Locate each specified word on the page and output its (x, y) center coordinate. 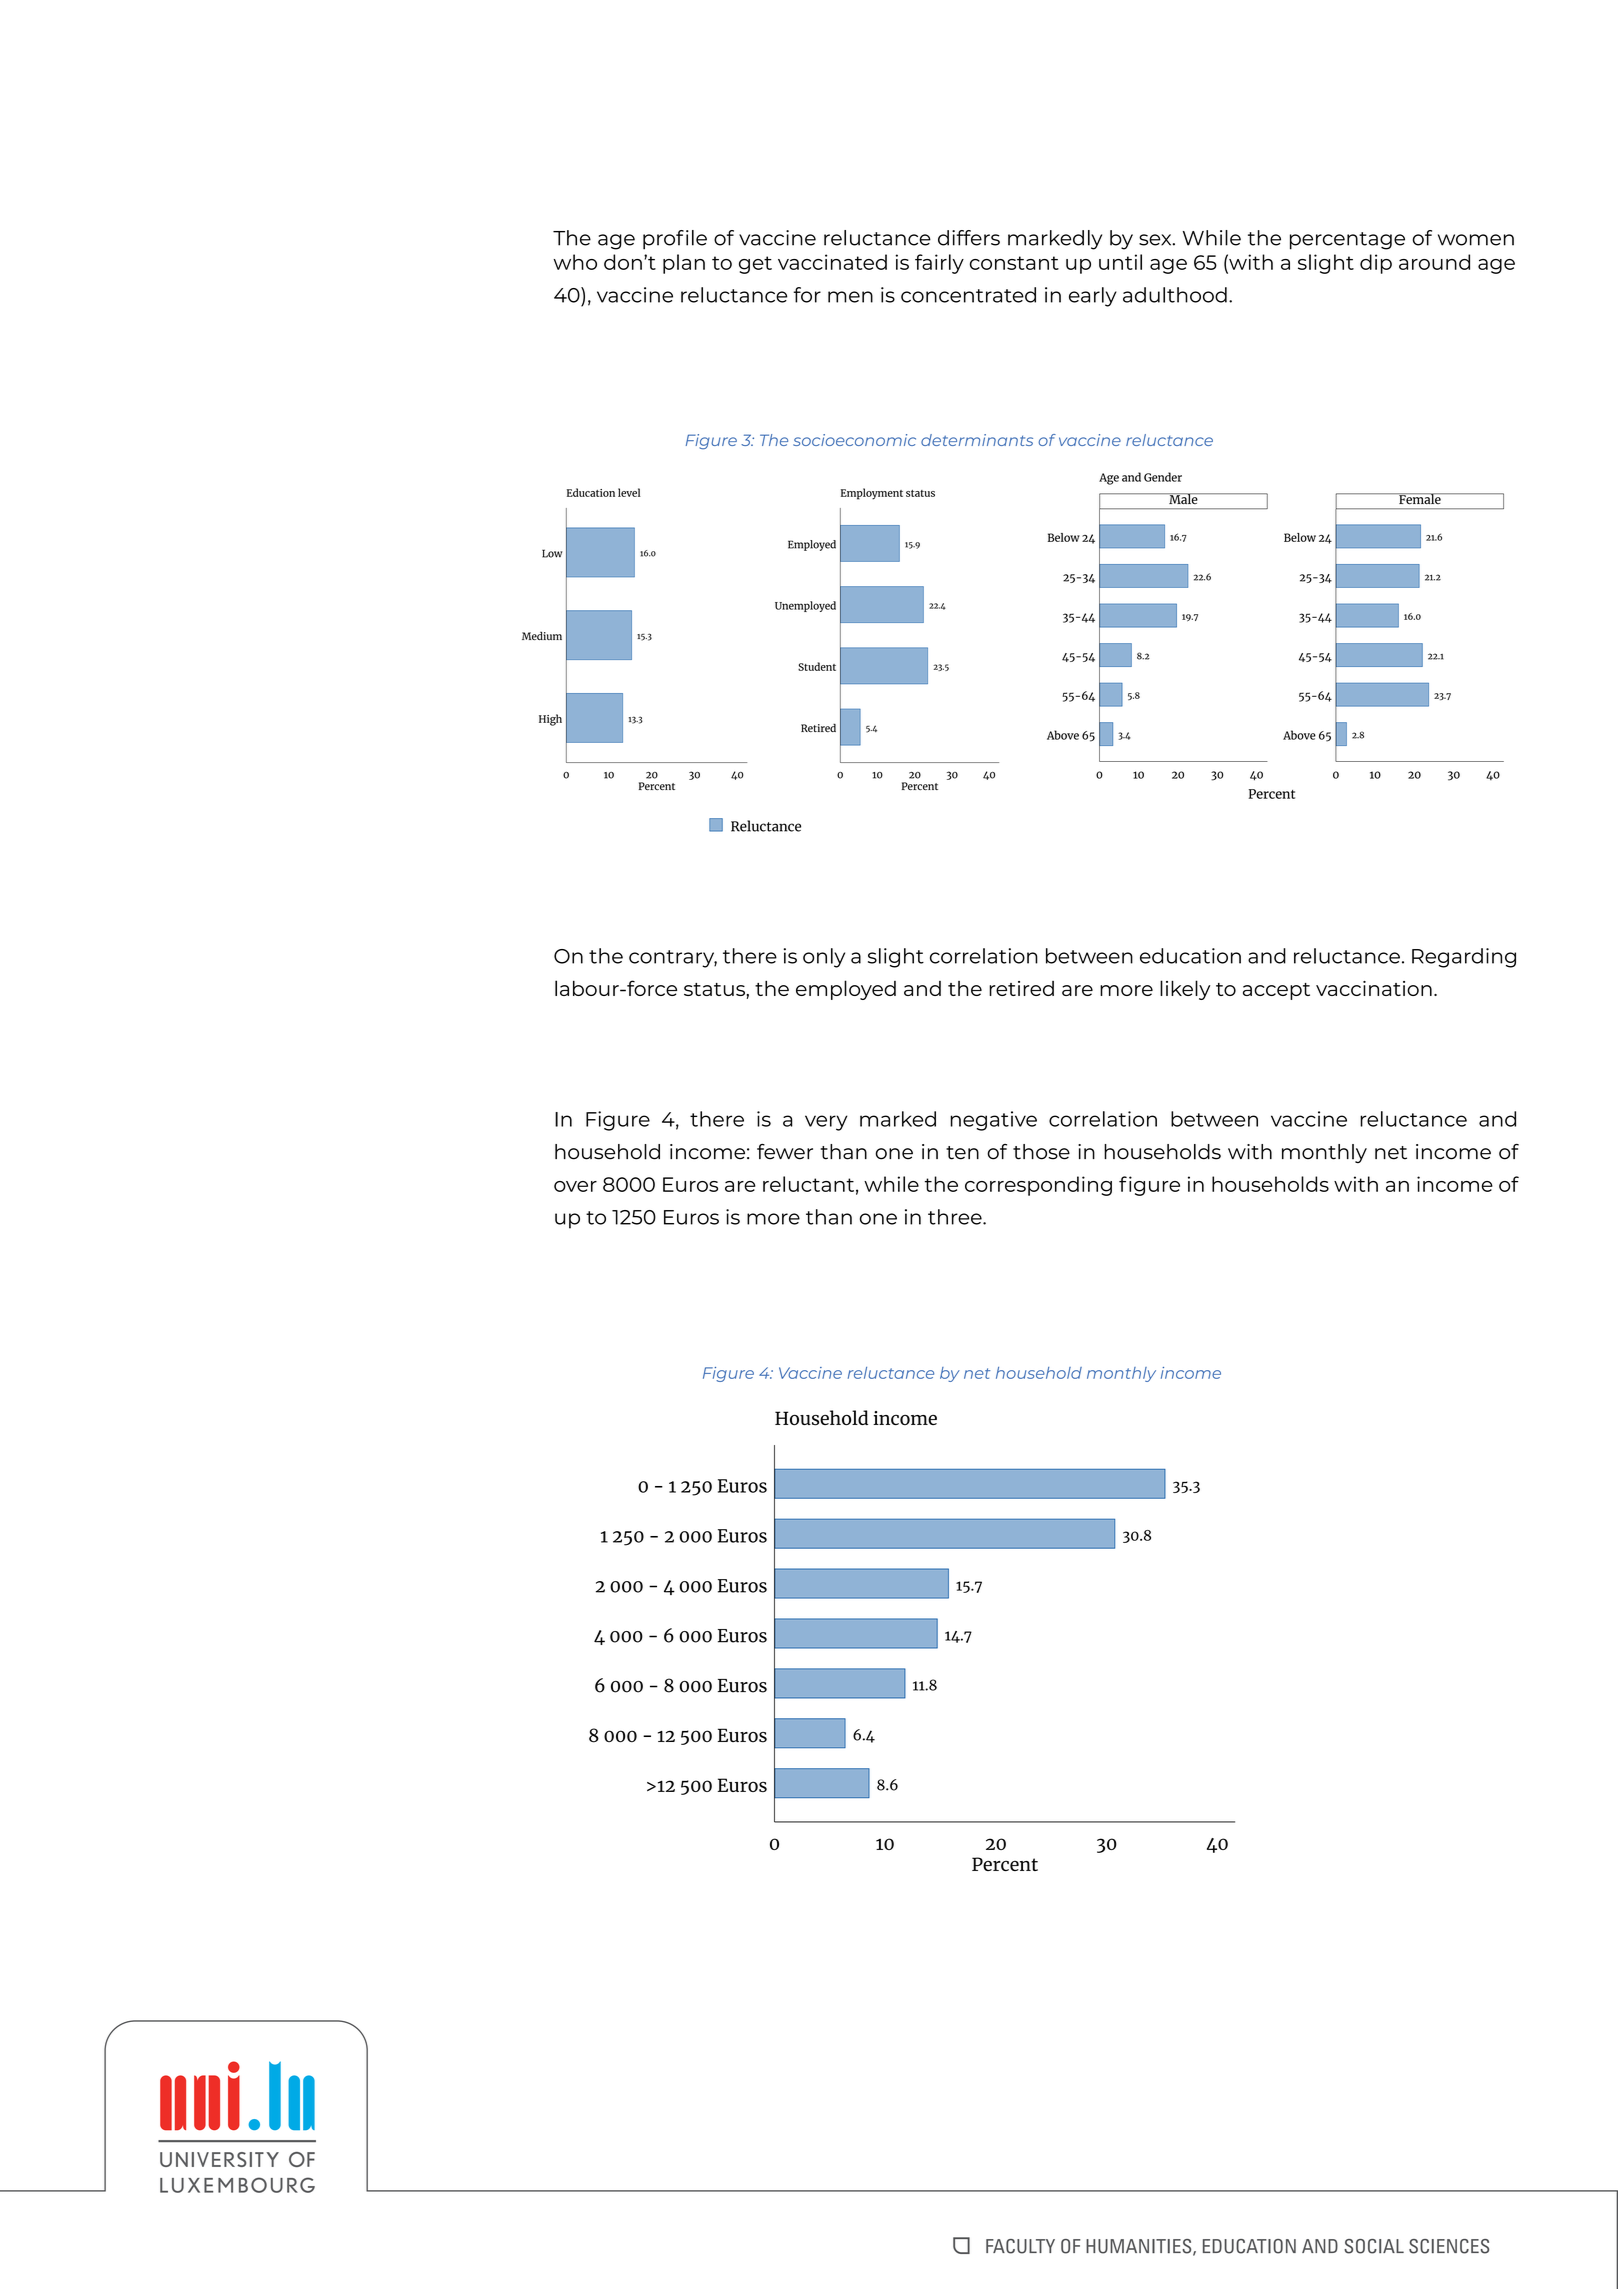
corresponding (1038, 1186)
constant (1014, 263)
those (1041, 1152)
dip (1376, 264)
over (575, 1186)
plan (684, 264)
